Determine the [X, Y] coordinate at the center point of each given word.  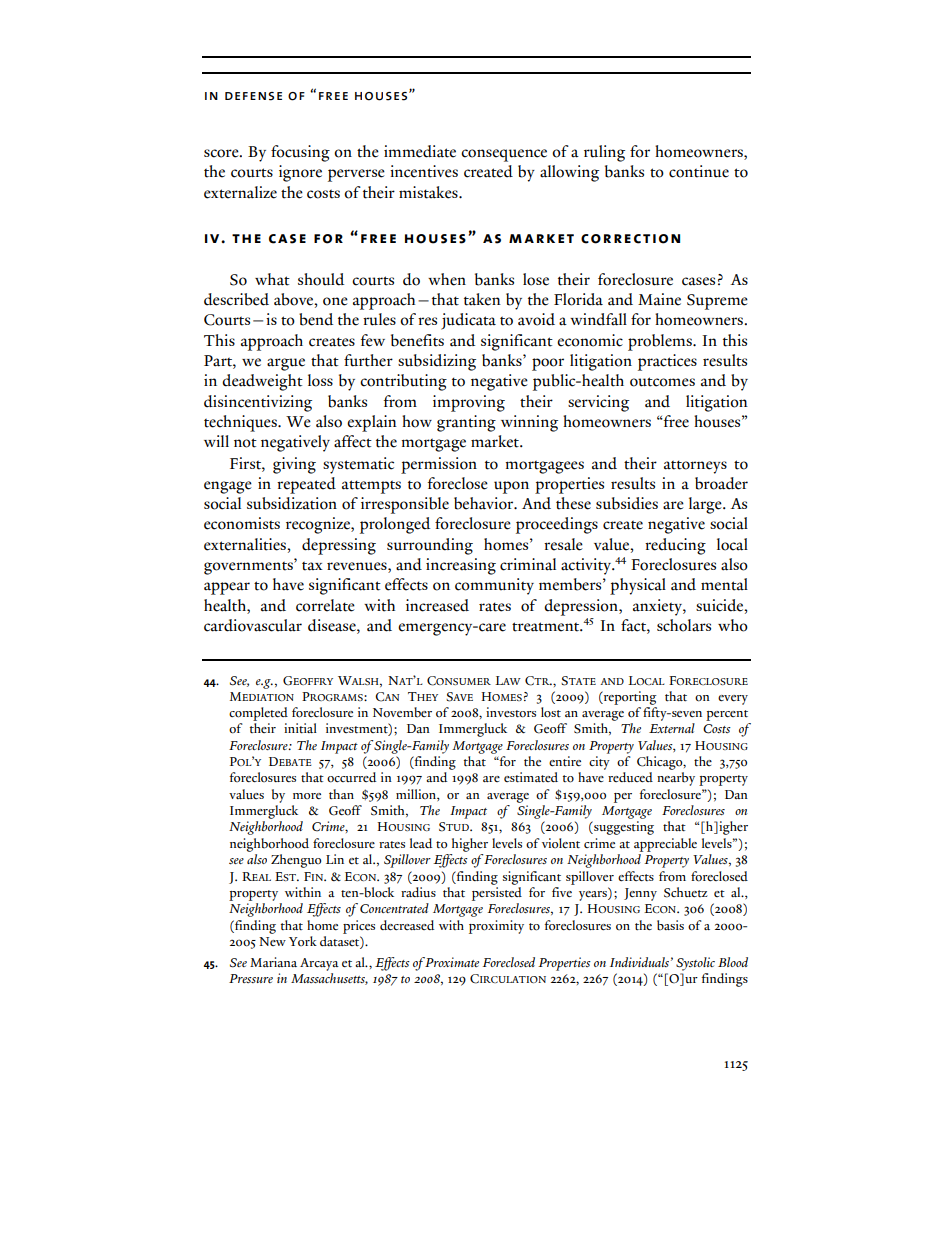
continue [699, 171]
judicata [468, 321]
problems [661, 342]
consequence [504, 155]
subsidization [292, 503]
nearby [676, 779]
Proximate [451, 962]
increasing [461, 566]
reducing [675, 546]
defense [253, 96]
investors [511, 712]
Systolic [695, 964]
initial [300, 728]
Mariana [273, 962]
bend [316, 319]
